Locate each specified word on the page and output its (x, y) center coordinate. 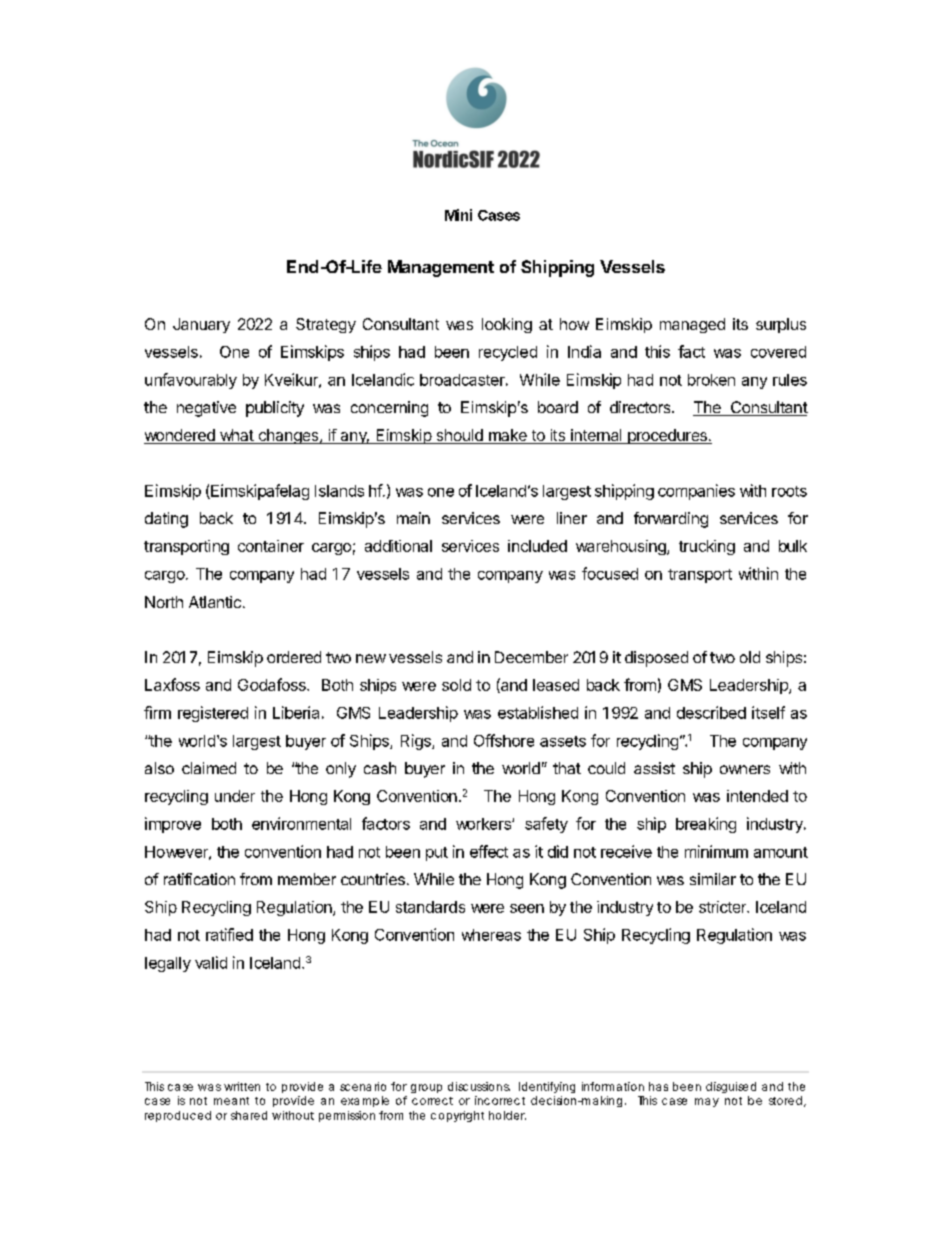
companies (696, 492)
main (413, 518)
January (201, 325)
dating (166, 520)
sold (456, 685)
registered (213, 714)
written (242, 1086)
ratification (199, 879)
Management (441, 268)
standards (430, 907)
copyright (457, 1116)
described (711, 712)
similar (713, 879)
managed (692, 325)
